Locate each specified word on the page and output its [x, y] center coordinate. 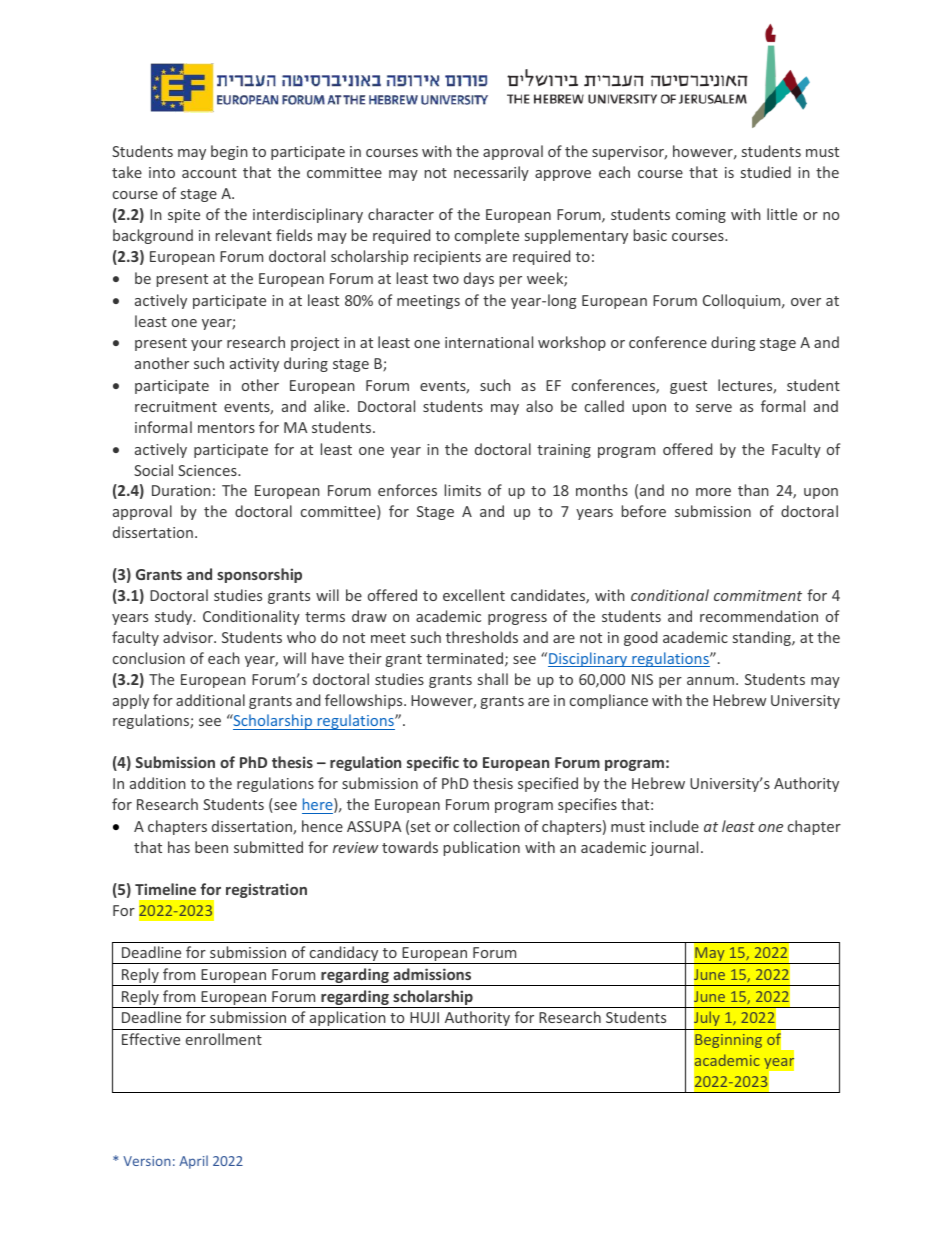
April [193, 1162]
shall [493, 679]
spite [184, 216]
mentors [226, 428]
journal [674, 848]
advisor [189, 637]
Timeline [165, 889]
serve [714, 408]
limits [463, 490]
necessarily [491, 173]
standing [763, 638]
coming [701, 216]
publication [482, 848]
